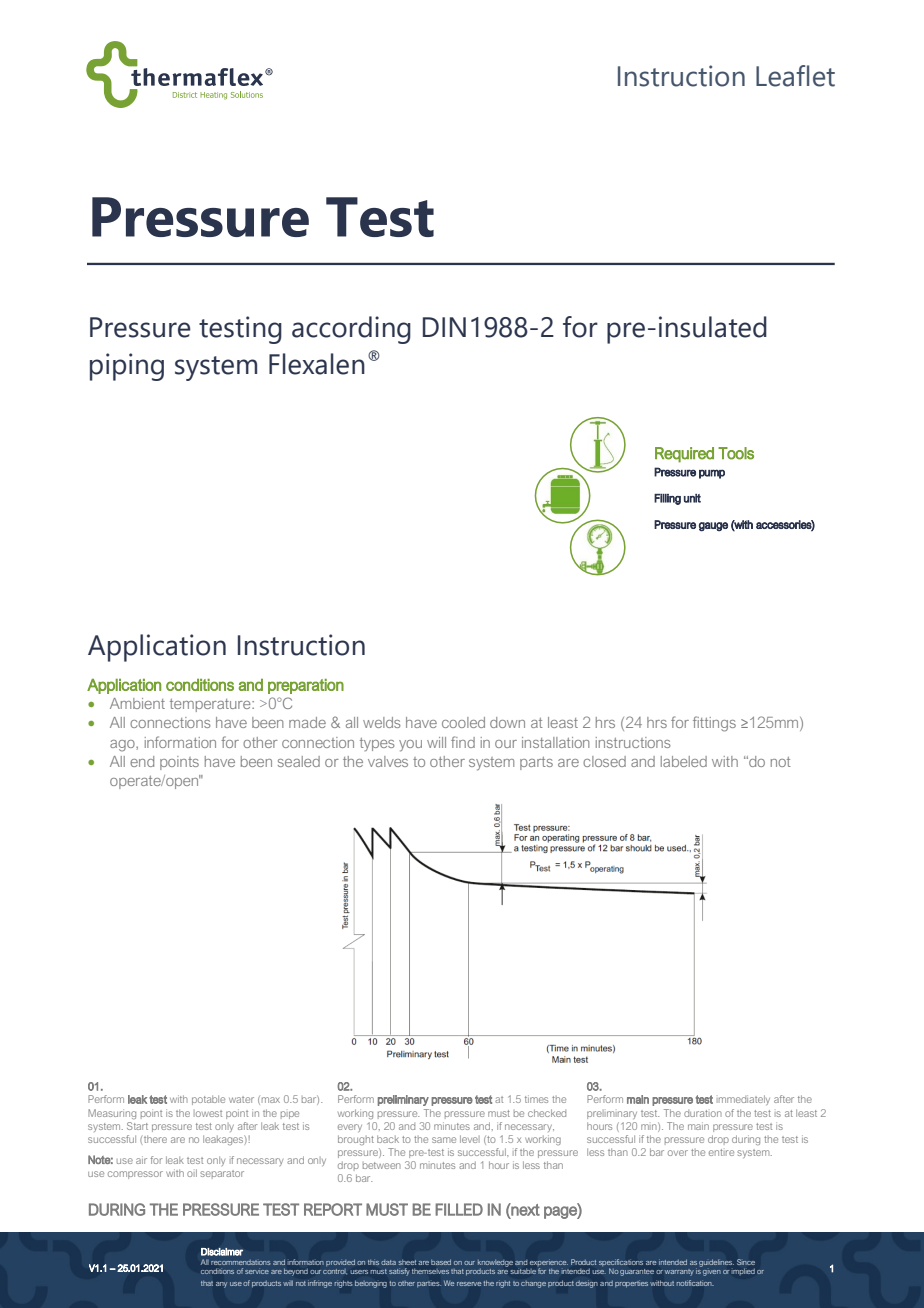 The height and width of the image is (1308, 924). I want to click on based, so click(441, 1262).
